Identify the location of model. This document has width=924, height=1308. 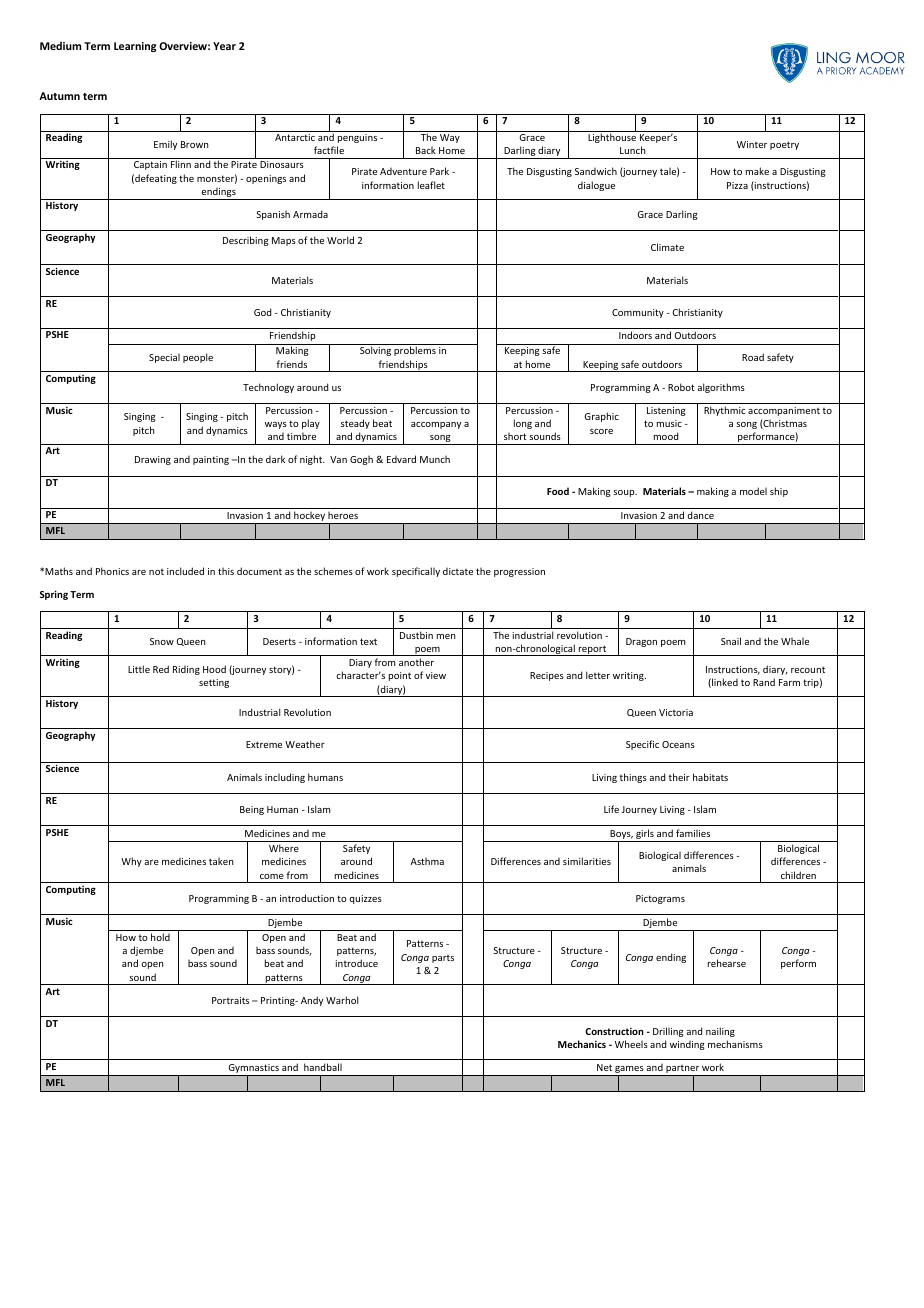
(753, 491).
